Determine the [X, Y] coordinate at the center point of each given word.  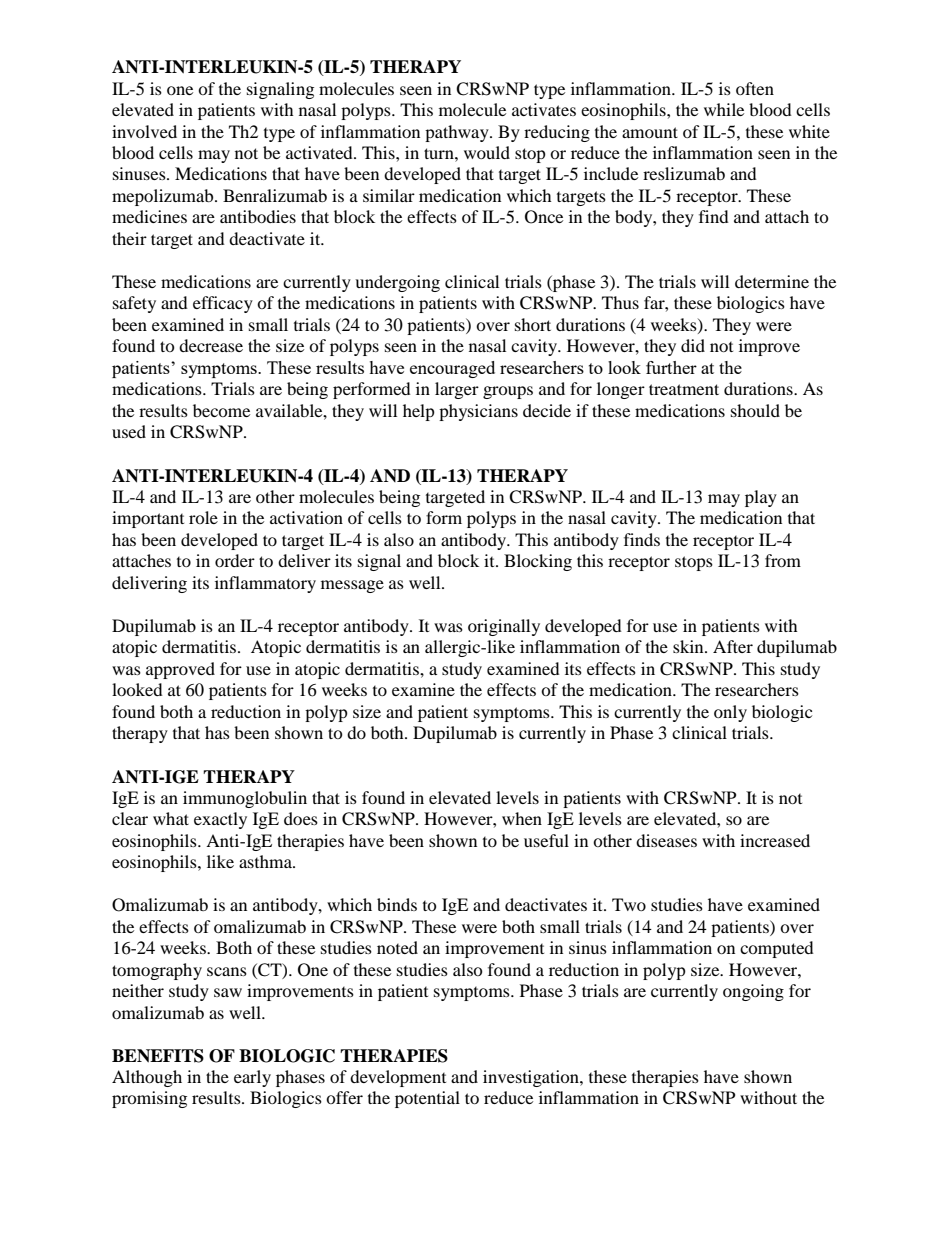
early [252, 1078]
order [235, 560]
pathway [458, 133]
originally [504, 627]
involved [144, 131]
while [724, 109]
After [733, 646]
